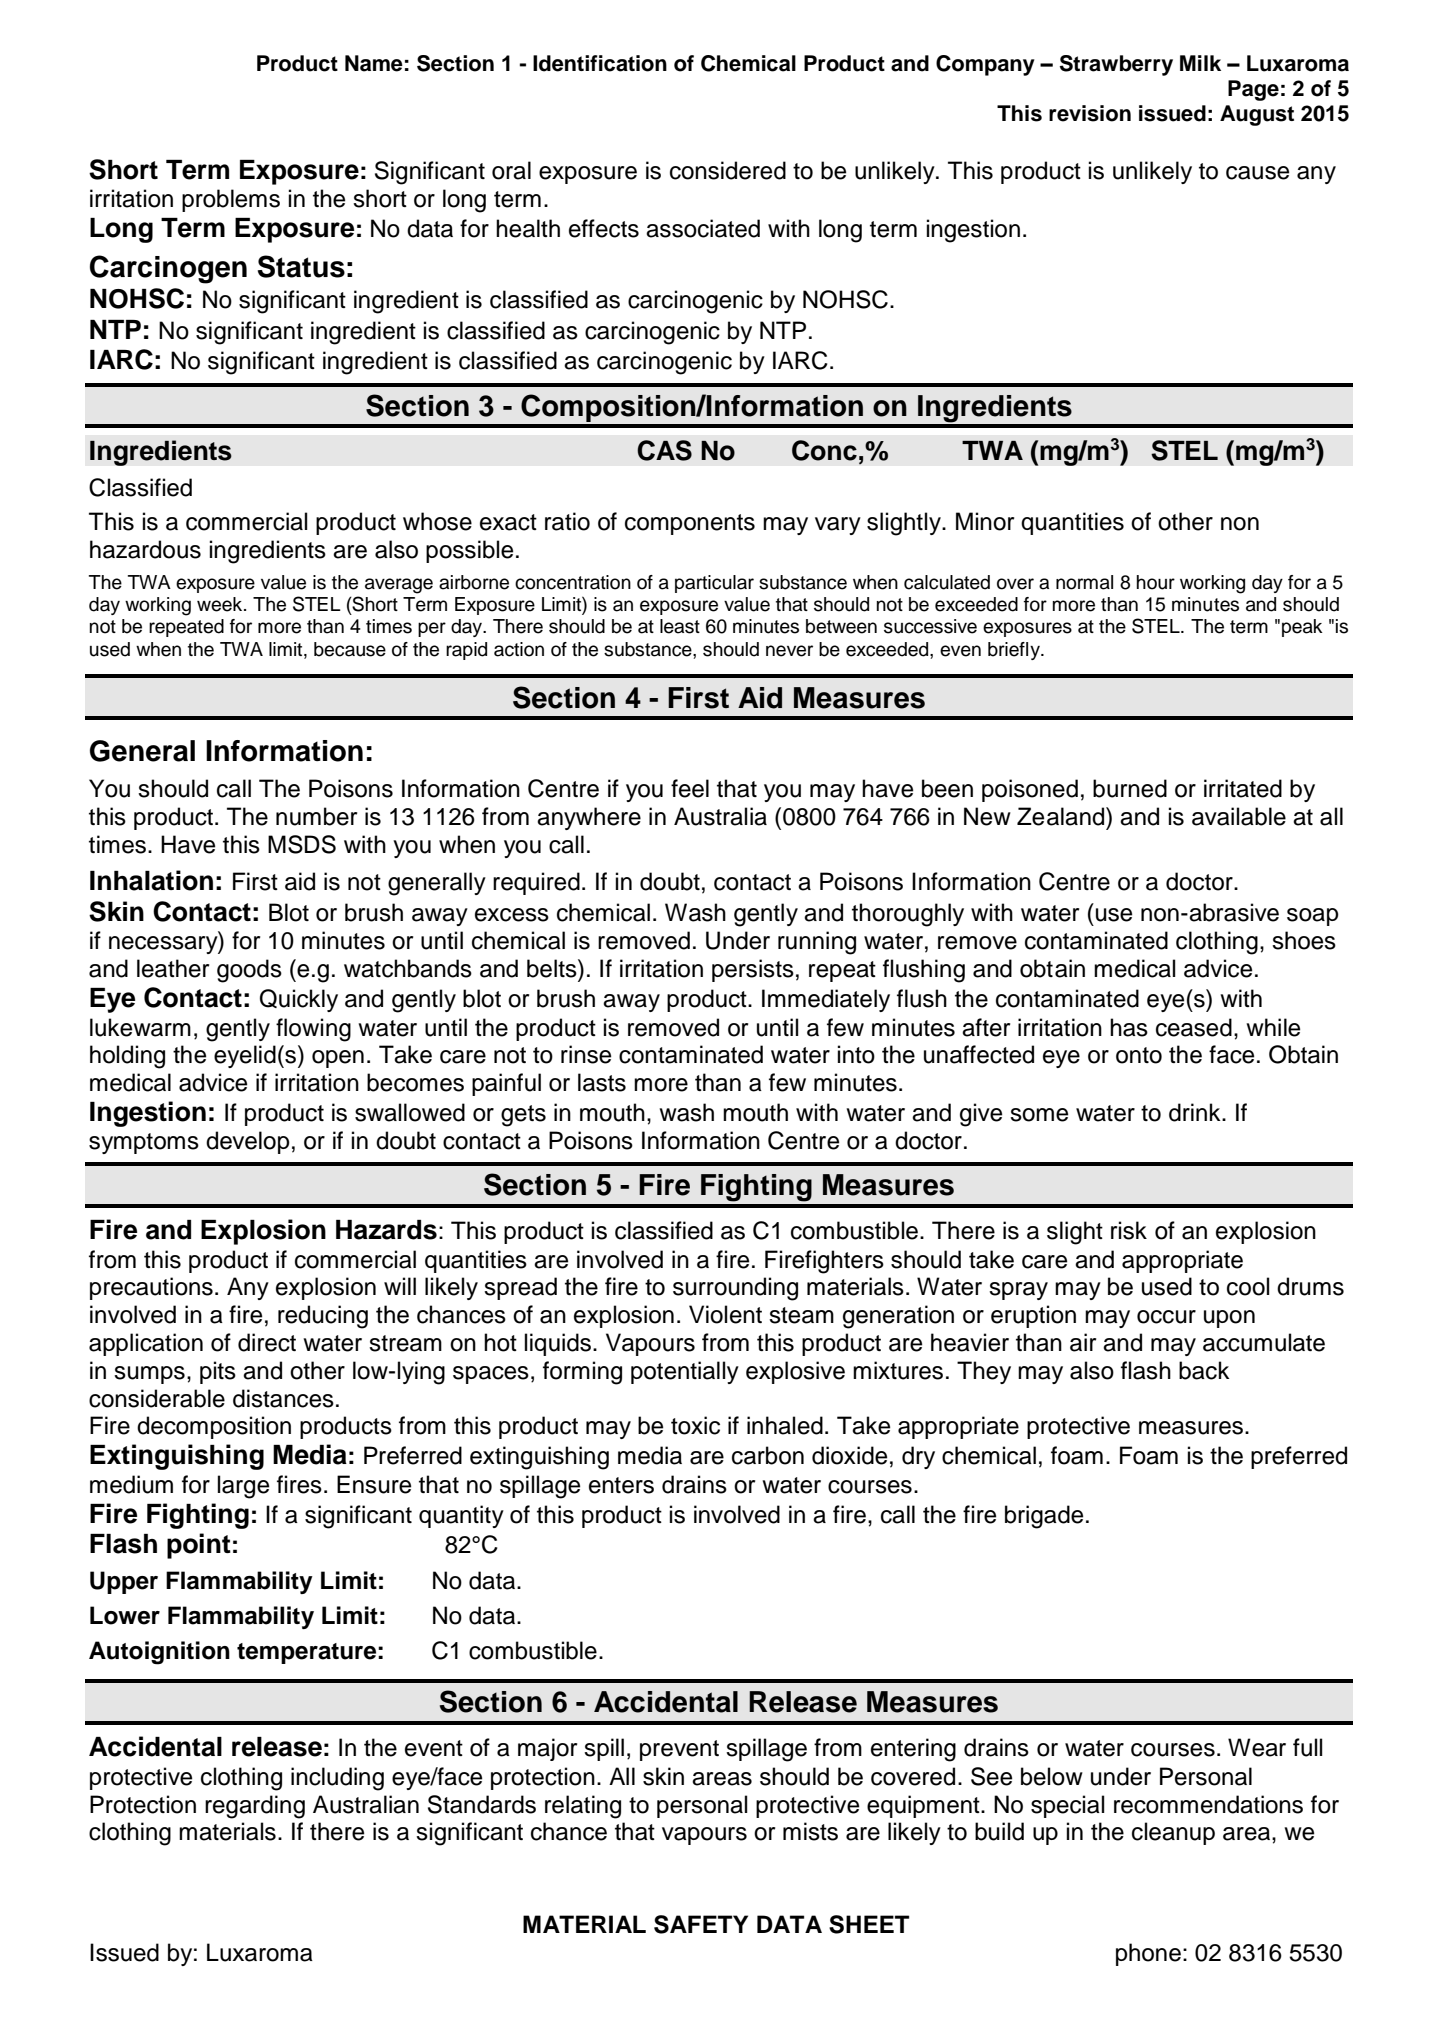 Image resolution: width=1438 pixels, height=2035 pixels. I want to click on Quickly, so click(299, 1000).
